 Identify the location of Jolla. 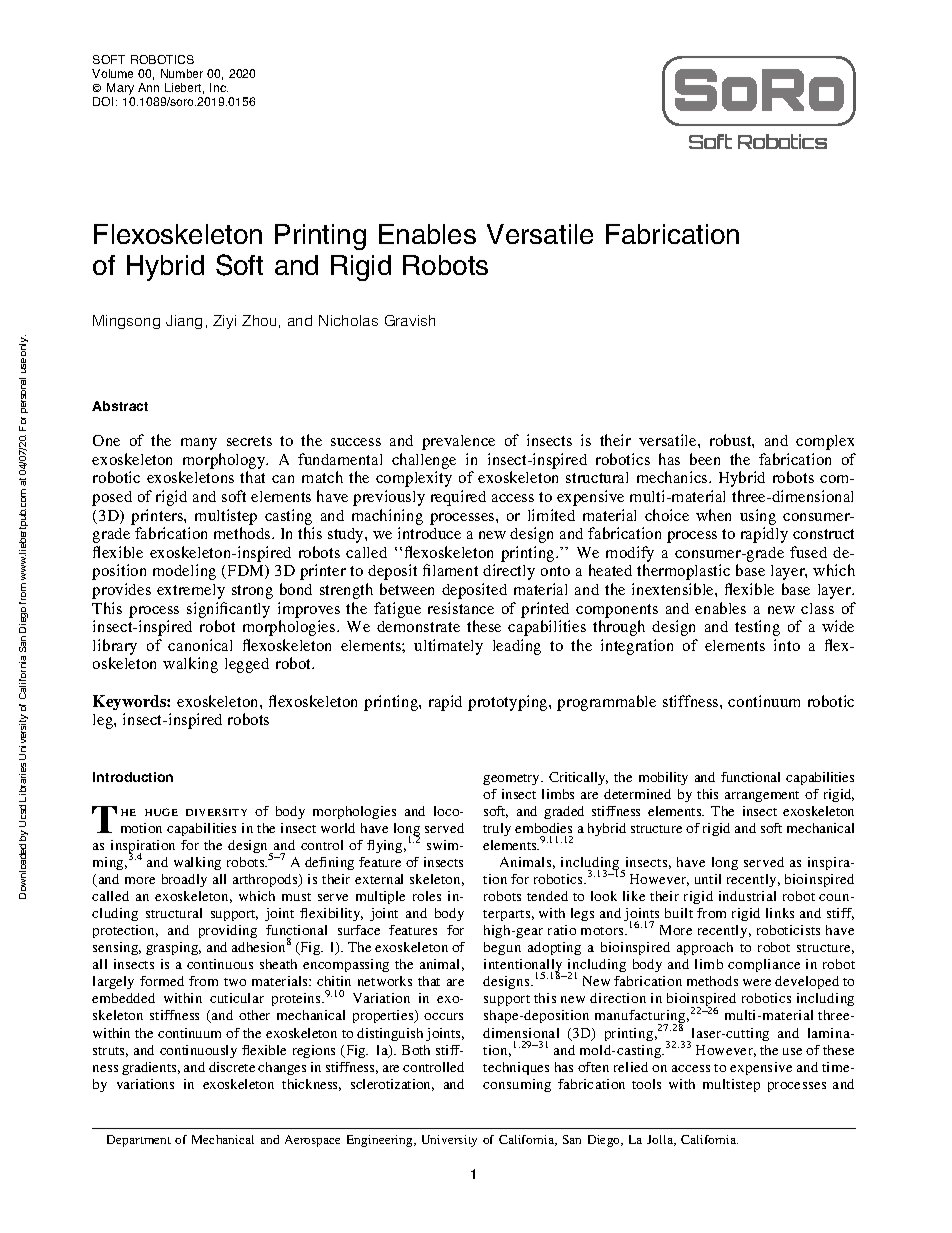
(661, 1140).
